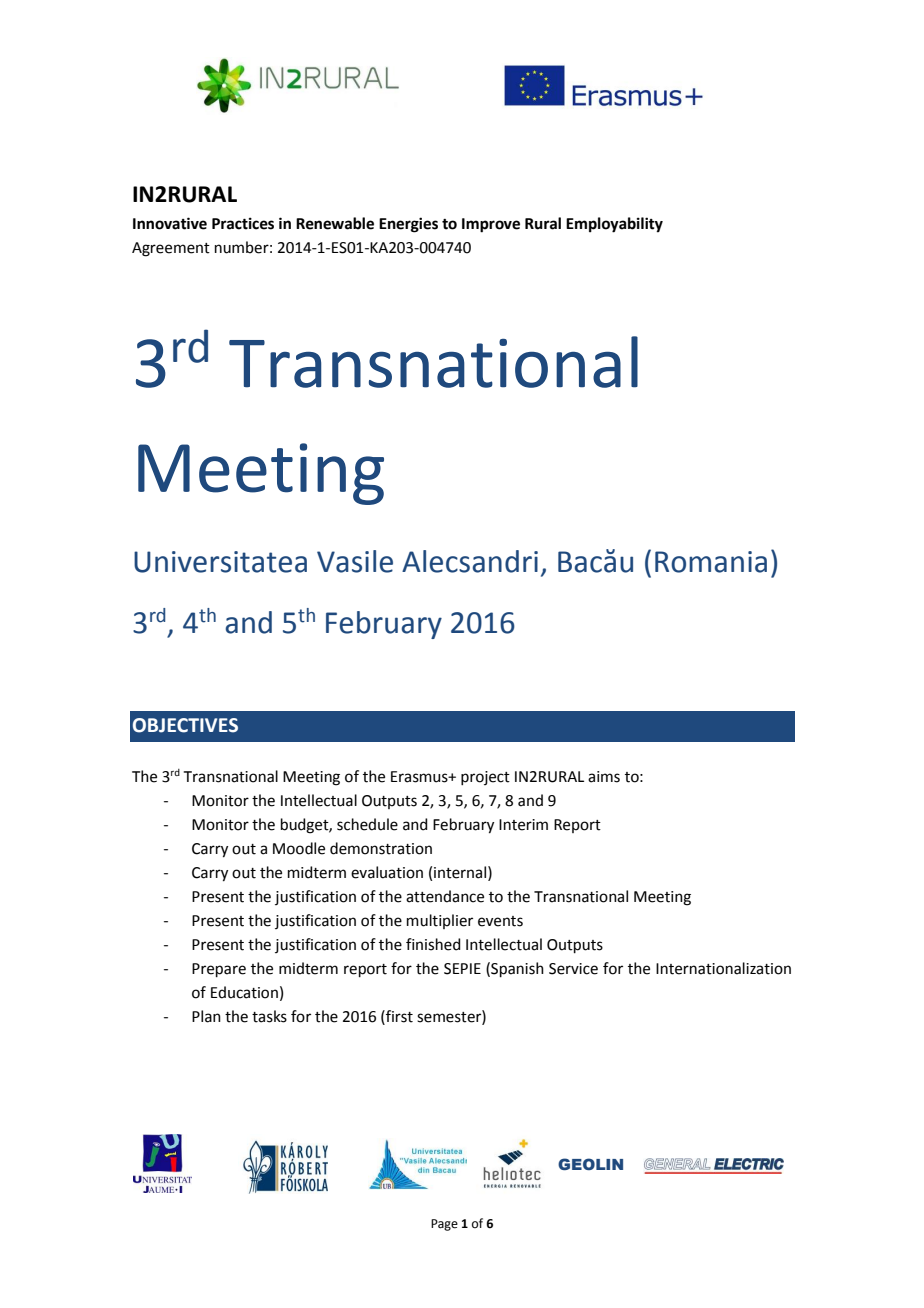 The height and width of the image is (1308, 924). I want to click on Romania, so click(711, 562).
